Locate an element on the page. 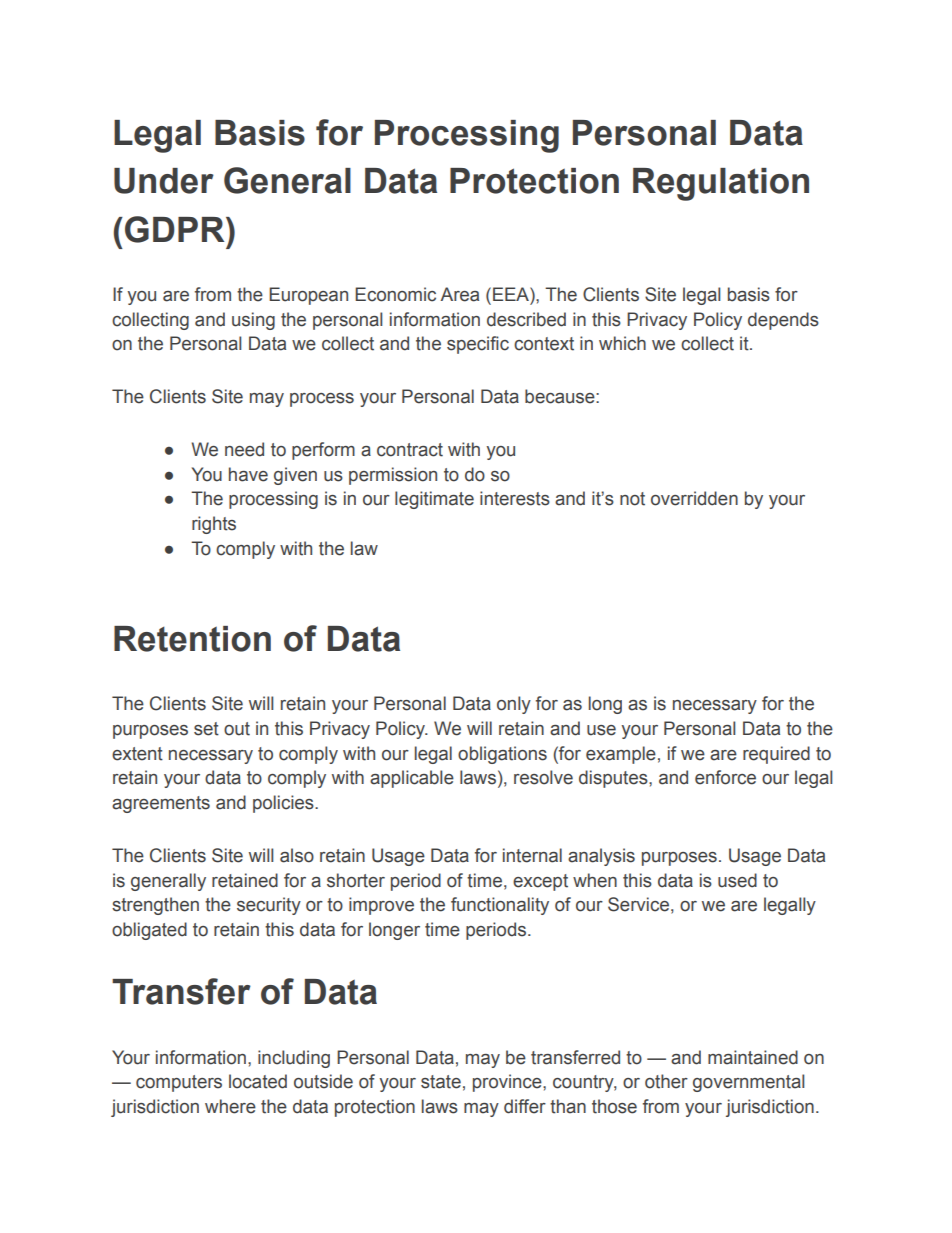 The height and width of the document is (1233, 952). only is located at coordinates (514, 705).
